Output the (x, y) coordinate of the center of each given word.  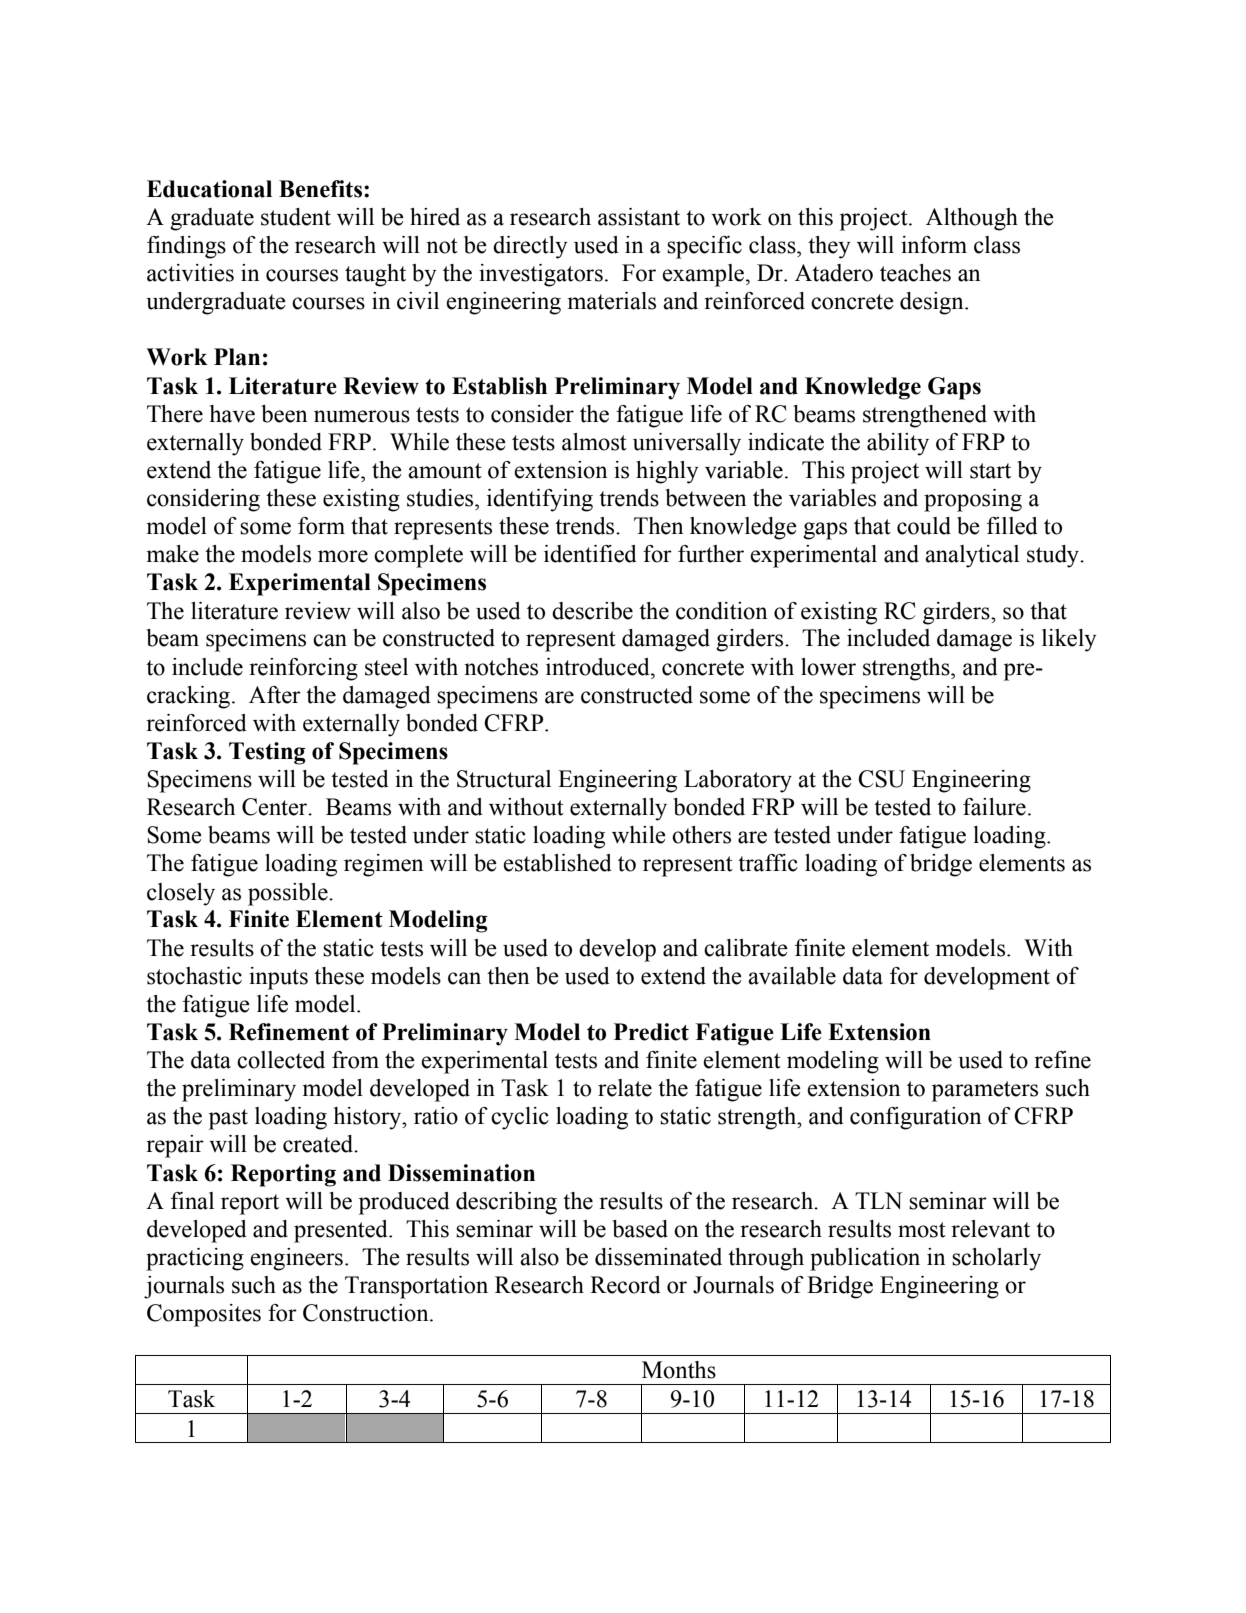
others (701, 835)
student (296, 217)
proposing (973, 500)
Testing (267, 753)
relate (625, 1088)
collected (281, 1060)
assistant (639, 217)
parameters (985, 1091)
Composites (204, 1315)
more (343, 556)
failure (994, 807)
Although (972, 219)
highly (667, 472)
